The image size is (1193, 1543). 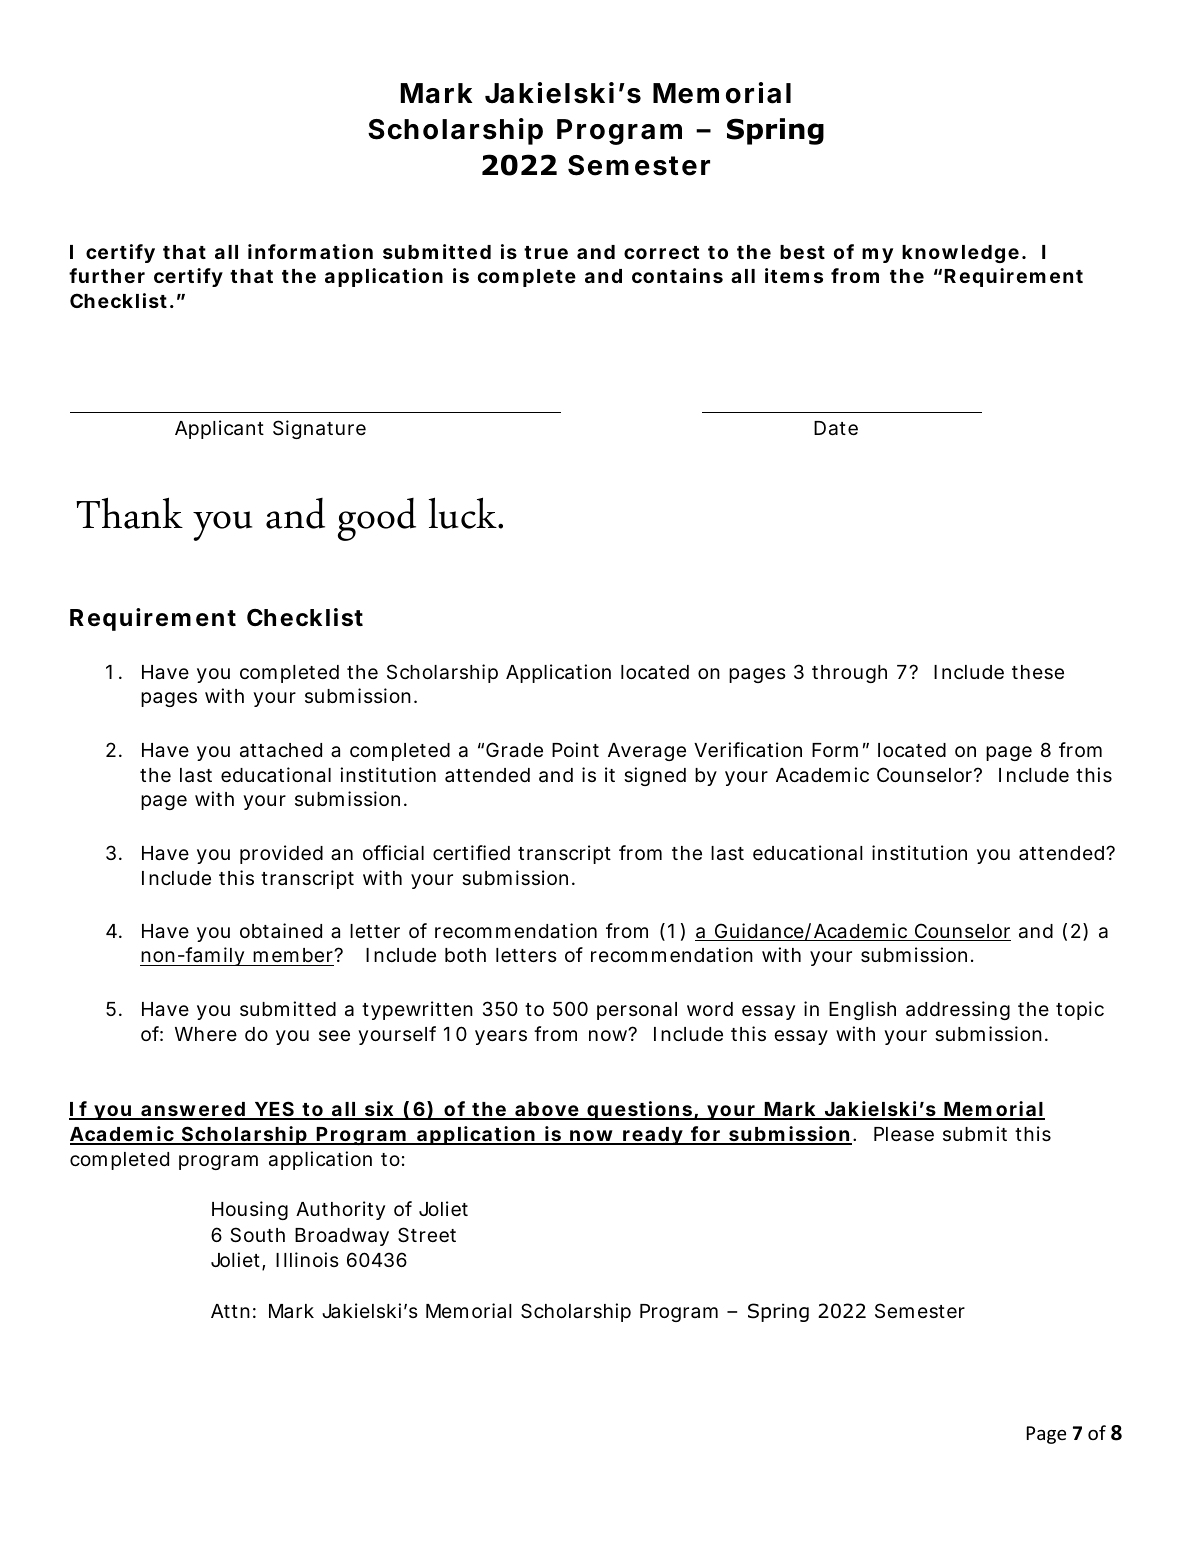 I want to click on these, so click(x=1038, y=672).
